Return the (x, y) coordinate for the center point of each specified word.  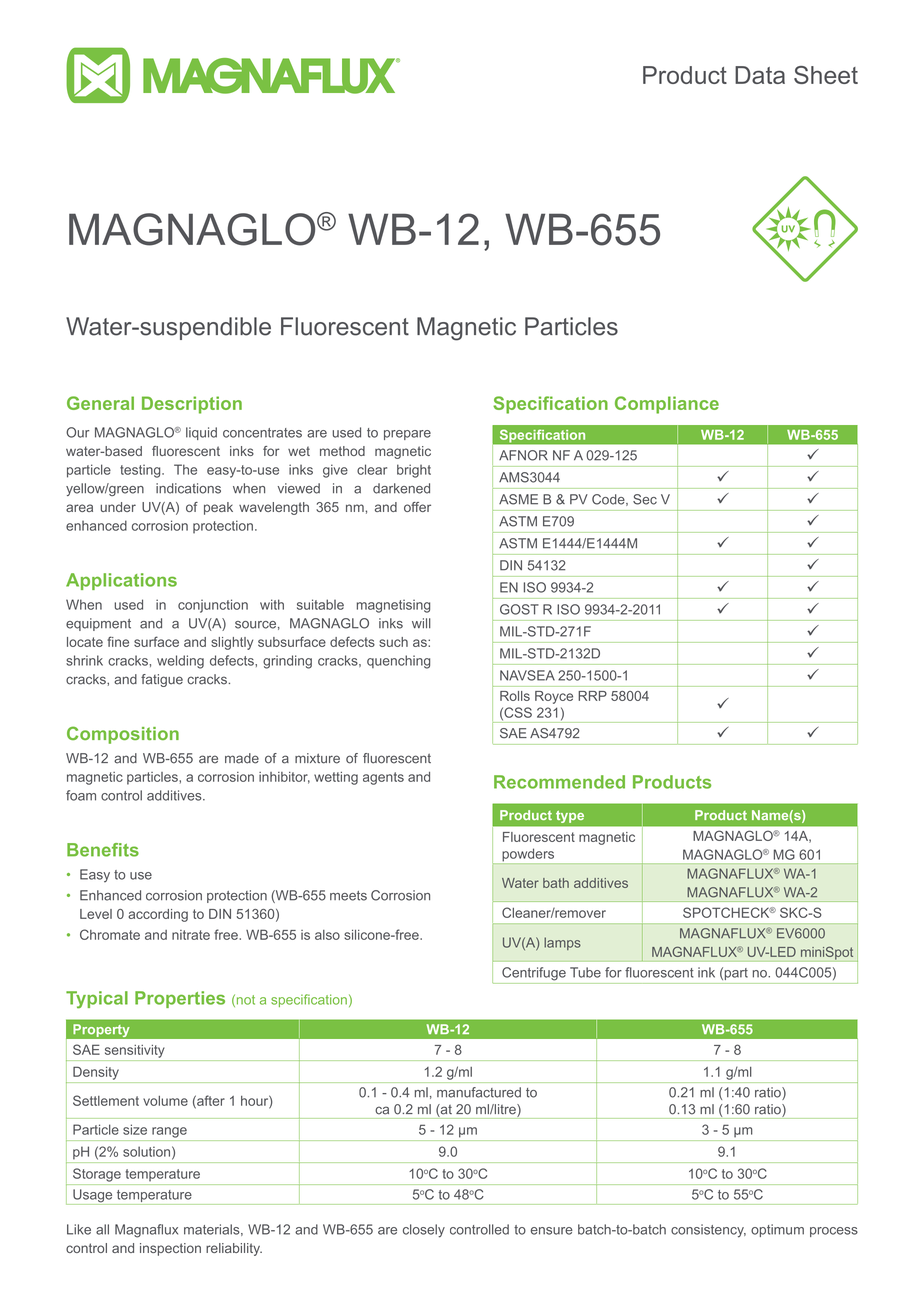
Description (192, 405)
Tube (585, 972)
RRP (592, 696)
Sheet (826, 75)
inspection (170, 1249)
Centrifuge (534, 974)
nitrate (191, 935)
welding (180, 662)
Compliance (667, 405)
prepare (407, 435)
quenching (398, 662)
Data (760, 75)
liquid (201, 433)
